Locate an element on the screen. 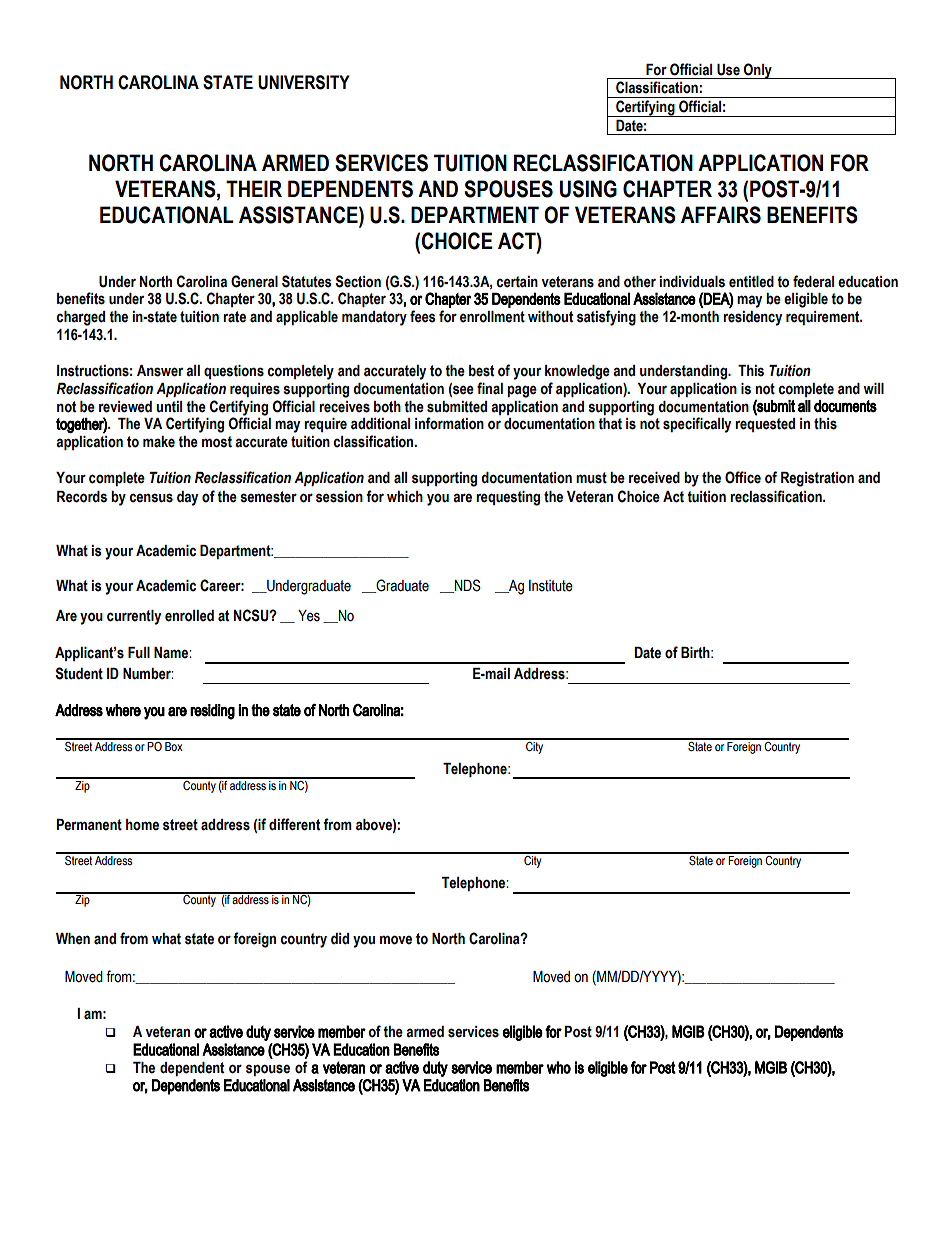  residing is located at coordinates (212, 712).
